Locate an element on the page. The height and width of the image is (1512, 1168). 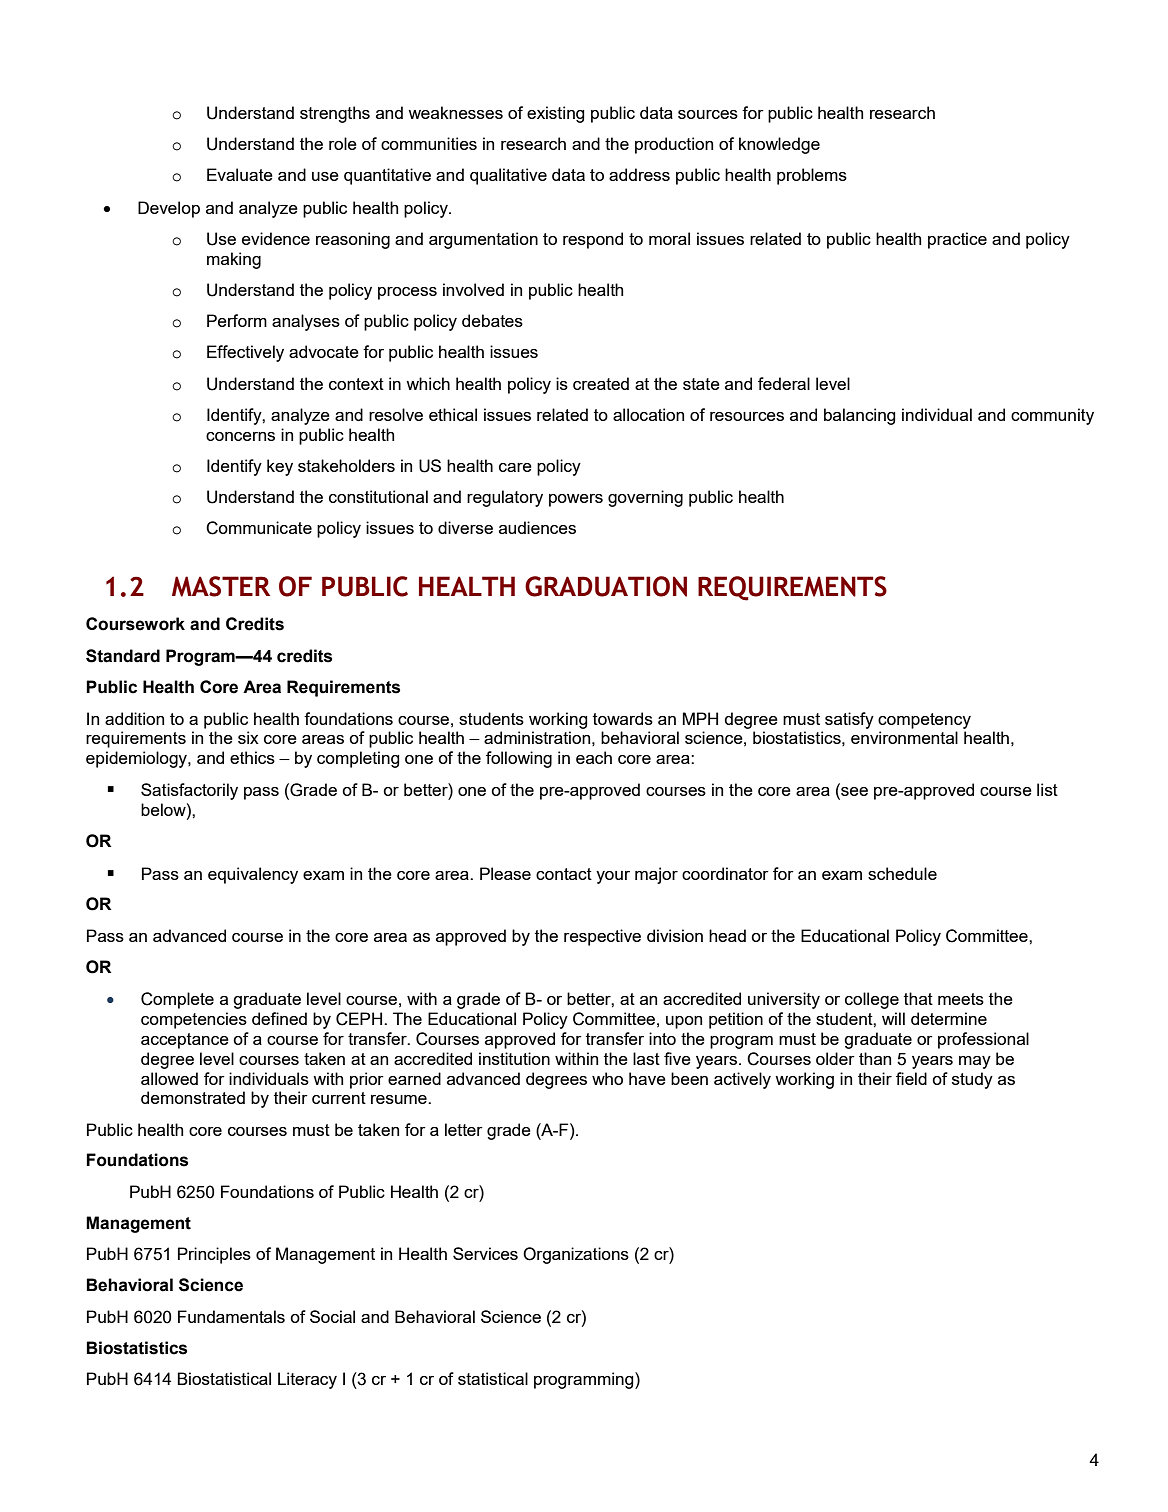
demonstrated is located at coordinates (193, 1097).
